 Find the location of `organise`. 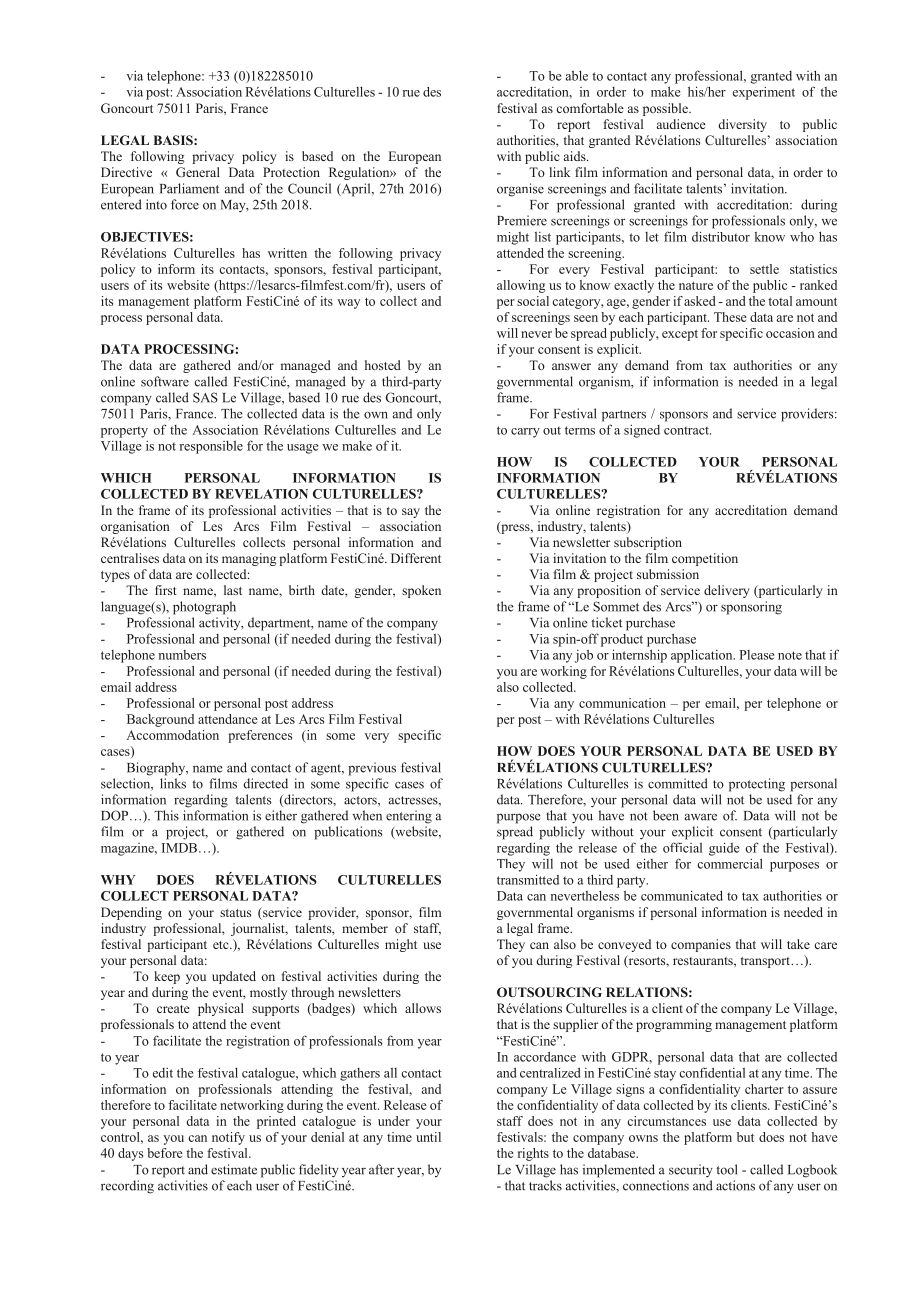

organise is located at coordinates (520, 190).
